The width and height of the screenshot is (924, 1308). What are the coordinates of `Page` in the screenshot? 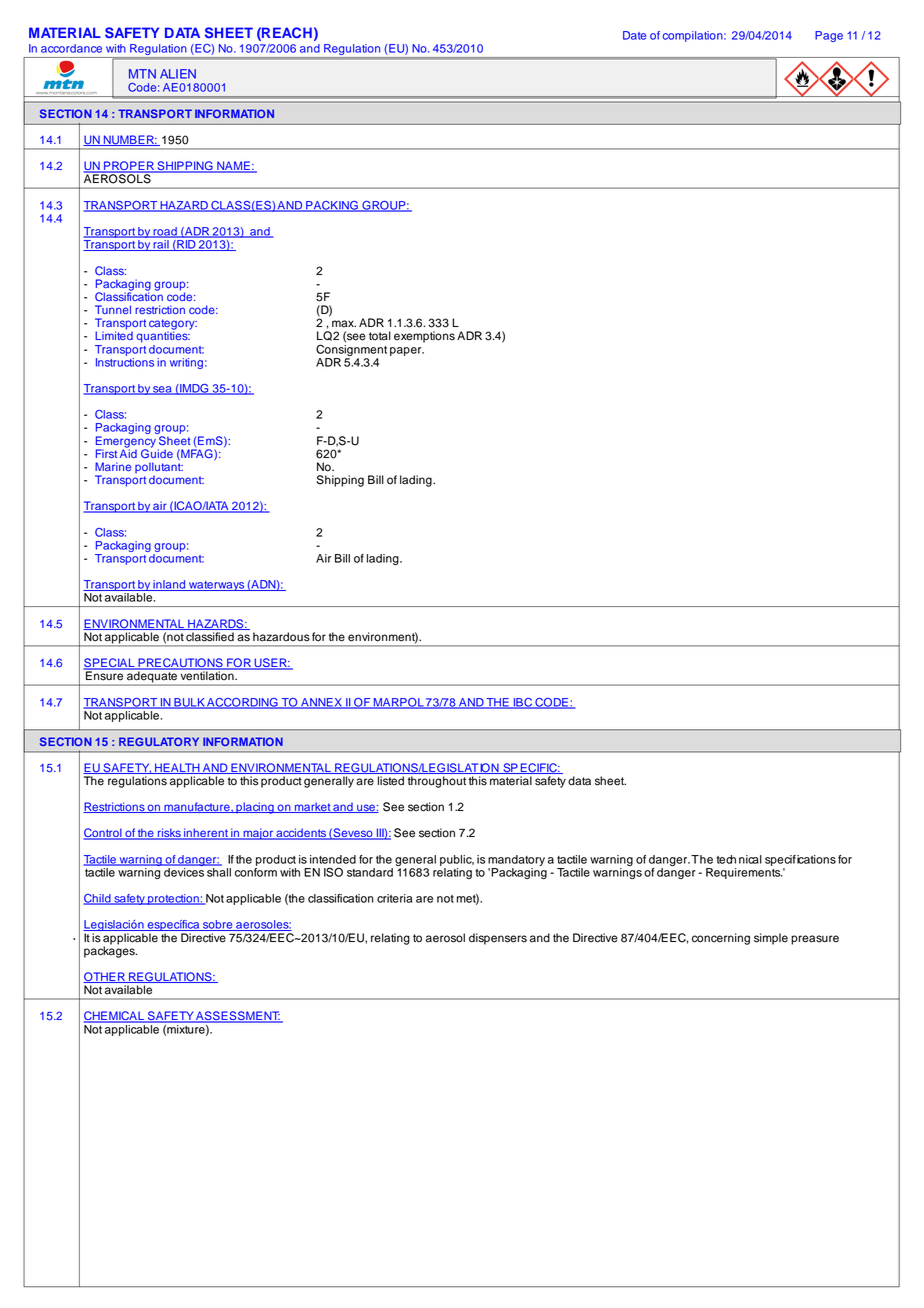 It's located at (829, 36).
